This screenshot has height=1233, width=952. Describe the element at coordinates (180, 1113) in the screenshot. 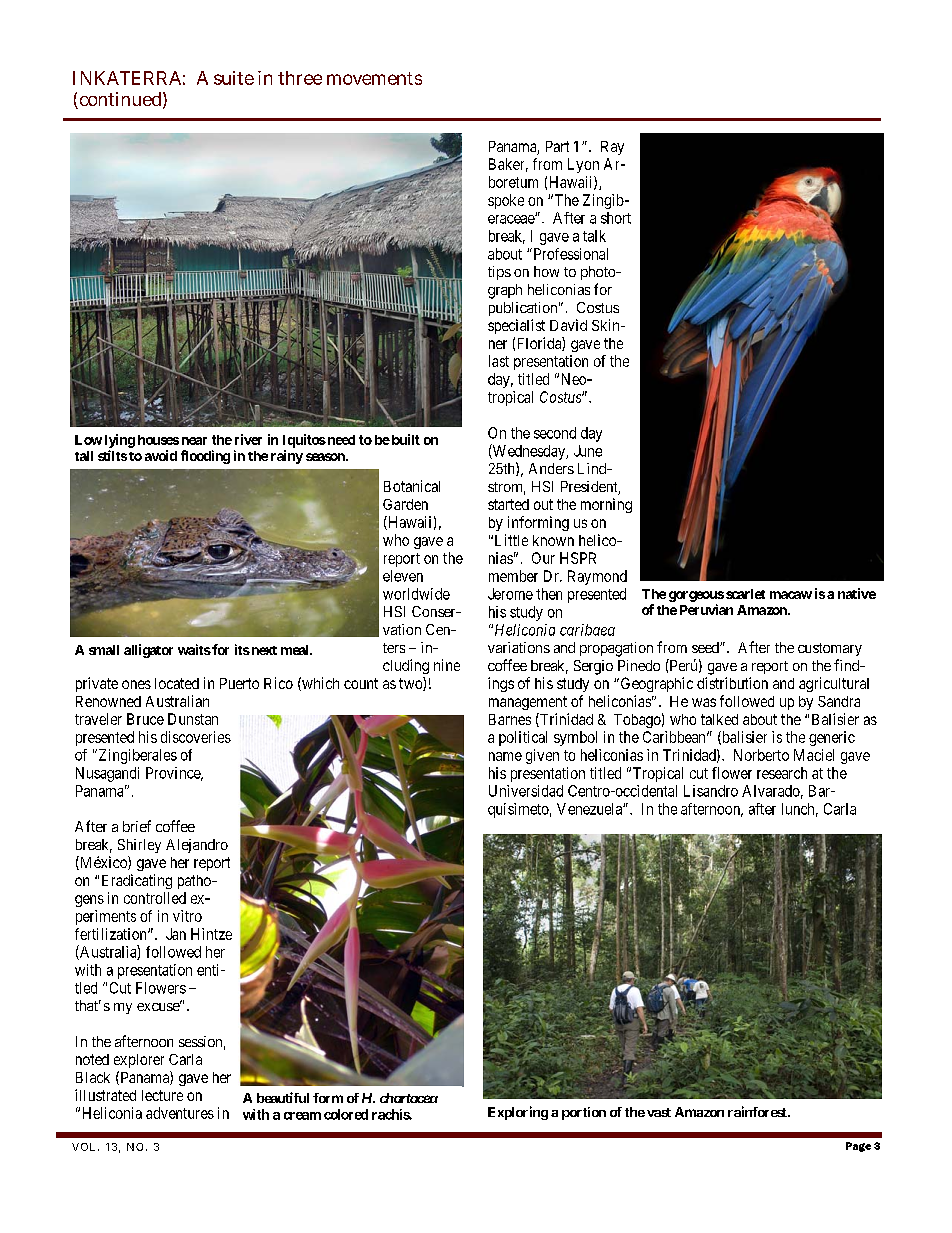

I see `adventures` at that location.
